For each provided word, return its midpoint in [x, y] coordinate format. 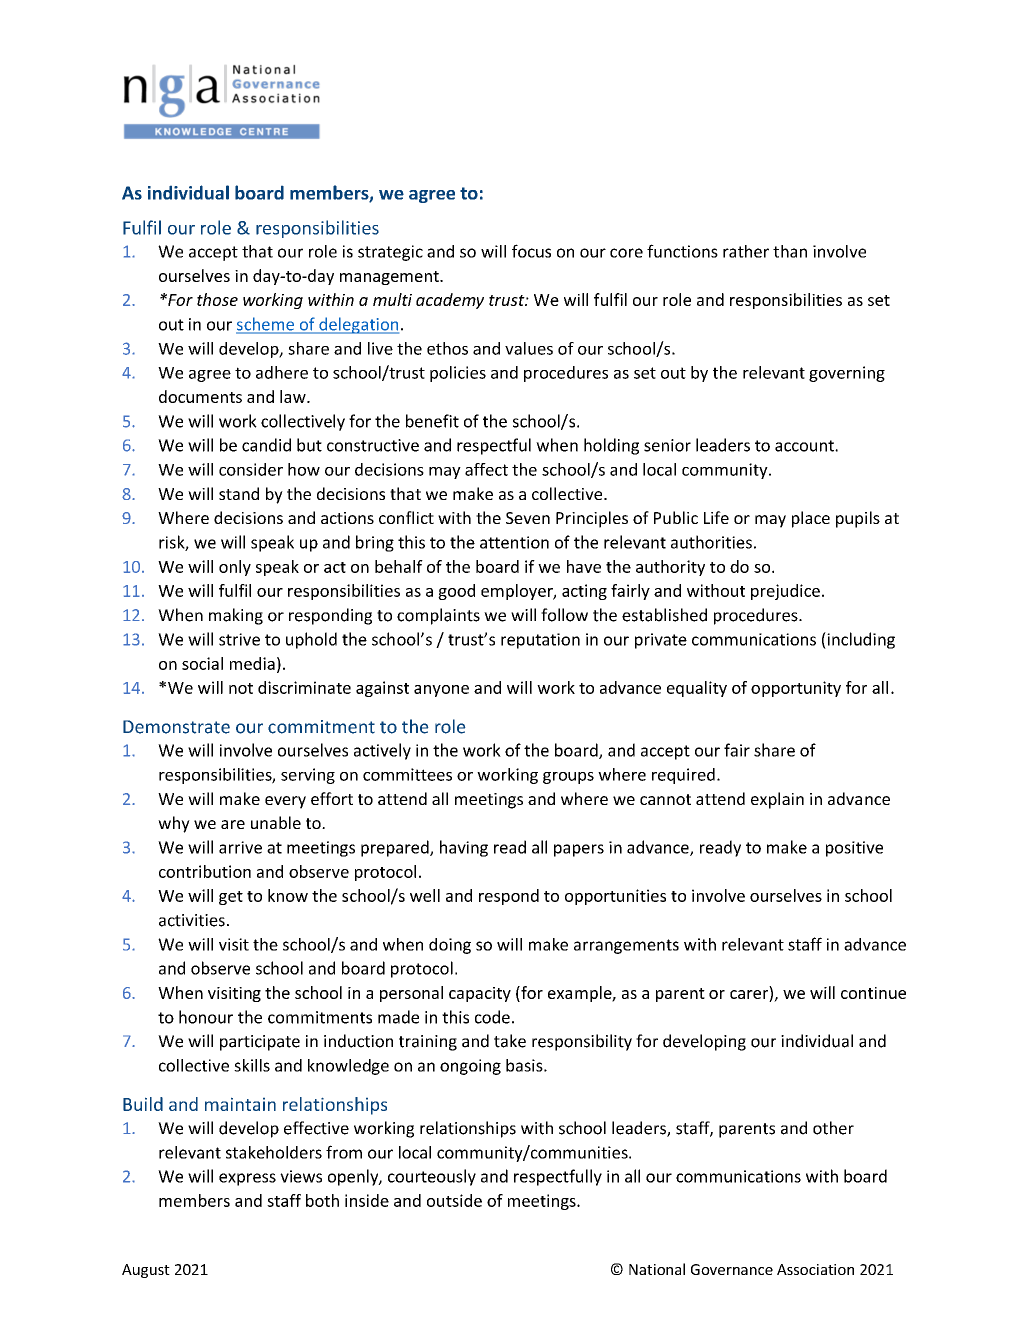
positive [854, 849]
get [231, 898]
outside [454, 1200]
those [217, 299]
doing [450, 946]
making [236, 616]
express [247, 1179]
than [790, 251]
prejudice [785, 592]
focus [531, 251]
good [456, 592]
